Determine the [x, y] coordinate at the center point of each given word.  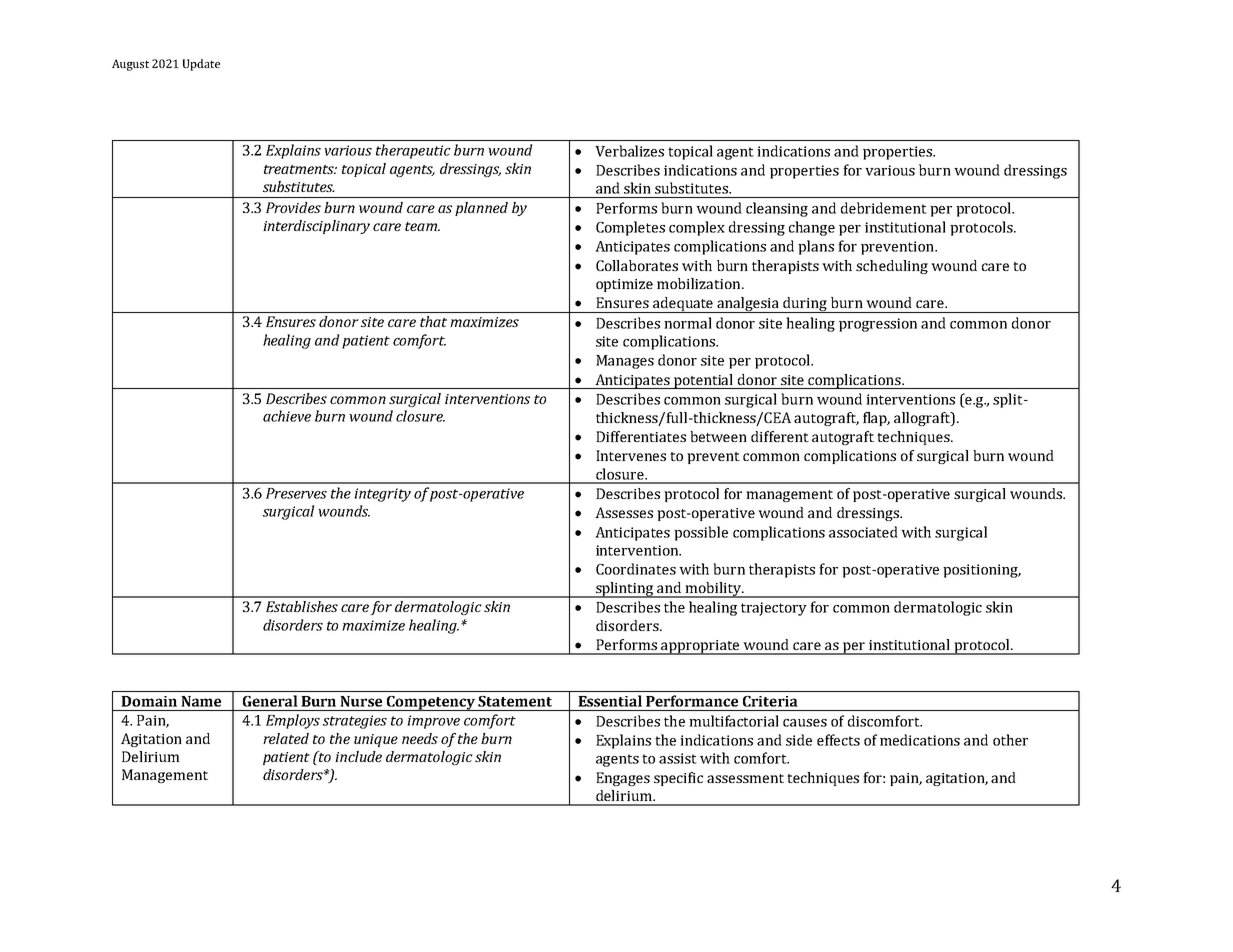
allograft [923, 419]
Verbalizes [629, 151]
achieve [287, 416]
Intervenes [631, 455]
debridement [884, 208]
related [286, 738]
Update [201, 65]
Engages [623, 779]
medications [920, 740]
